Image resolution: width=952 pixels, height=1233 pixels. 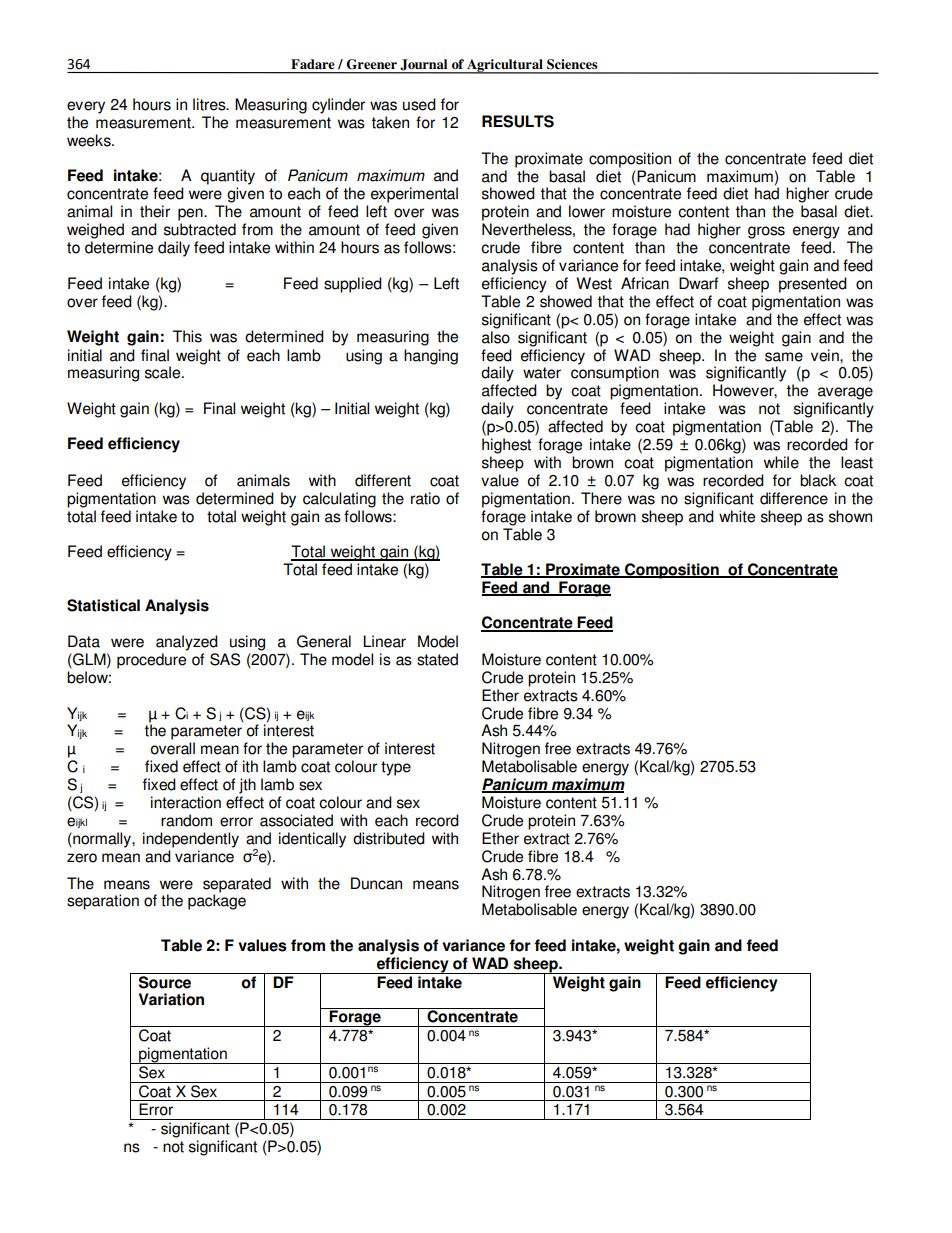 What do you see at coordinates (165, 981) in the page?
I see `Source` at bounding box center [165, 981].
